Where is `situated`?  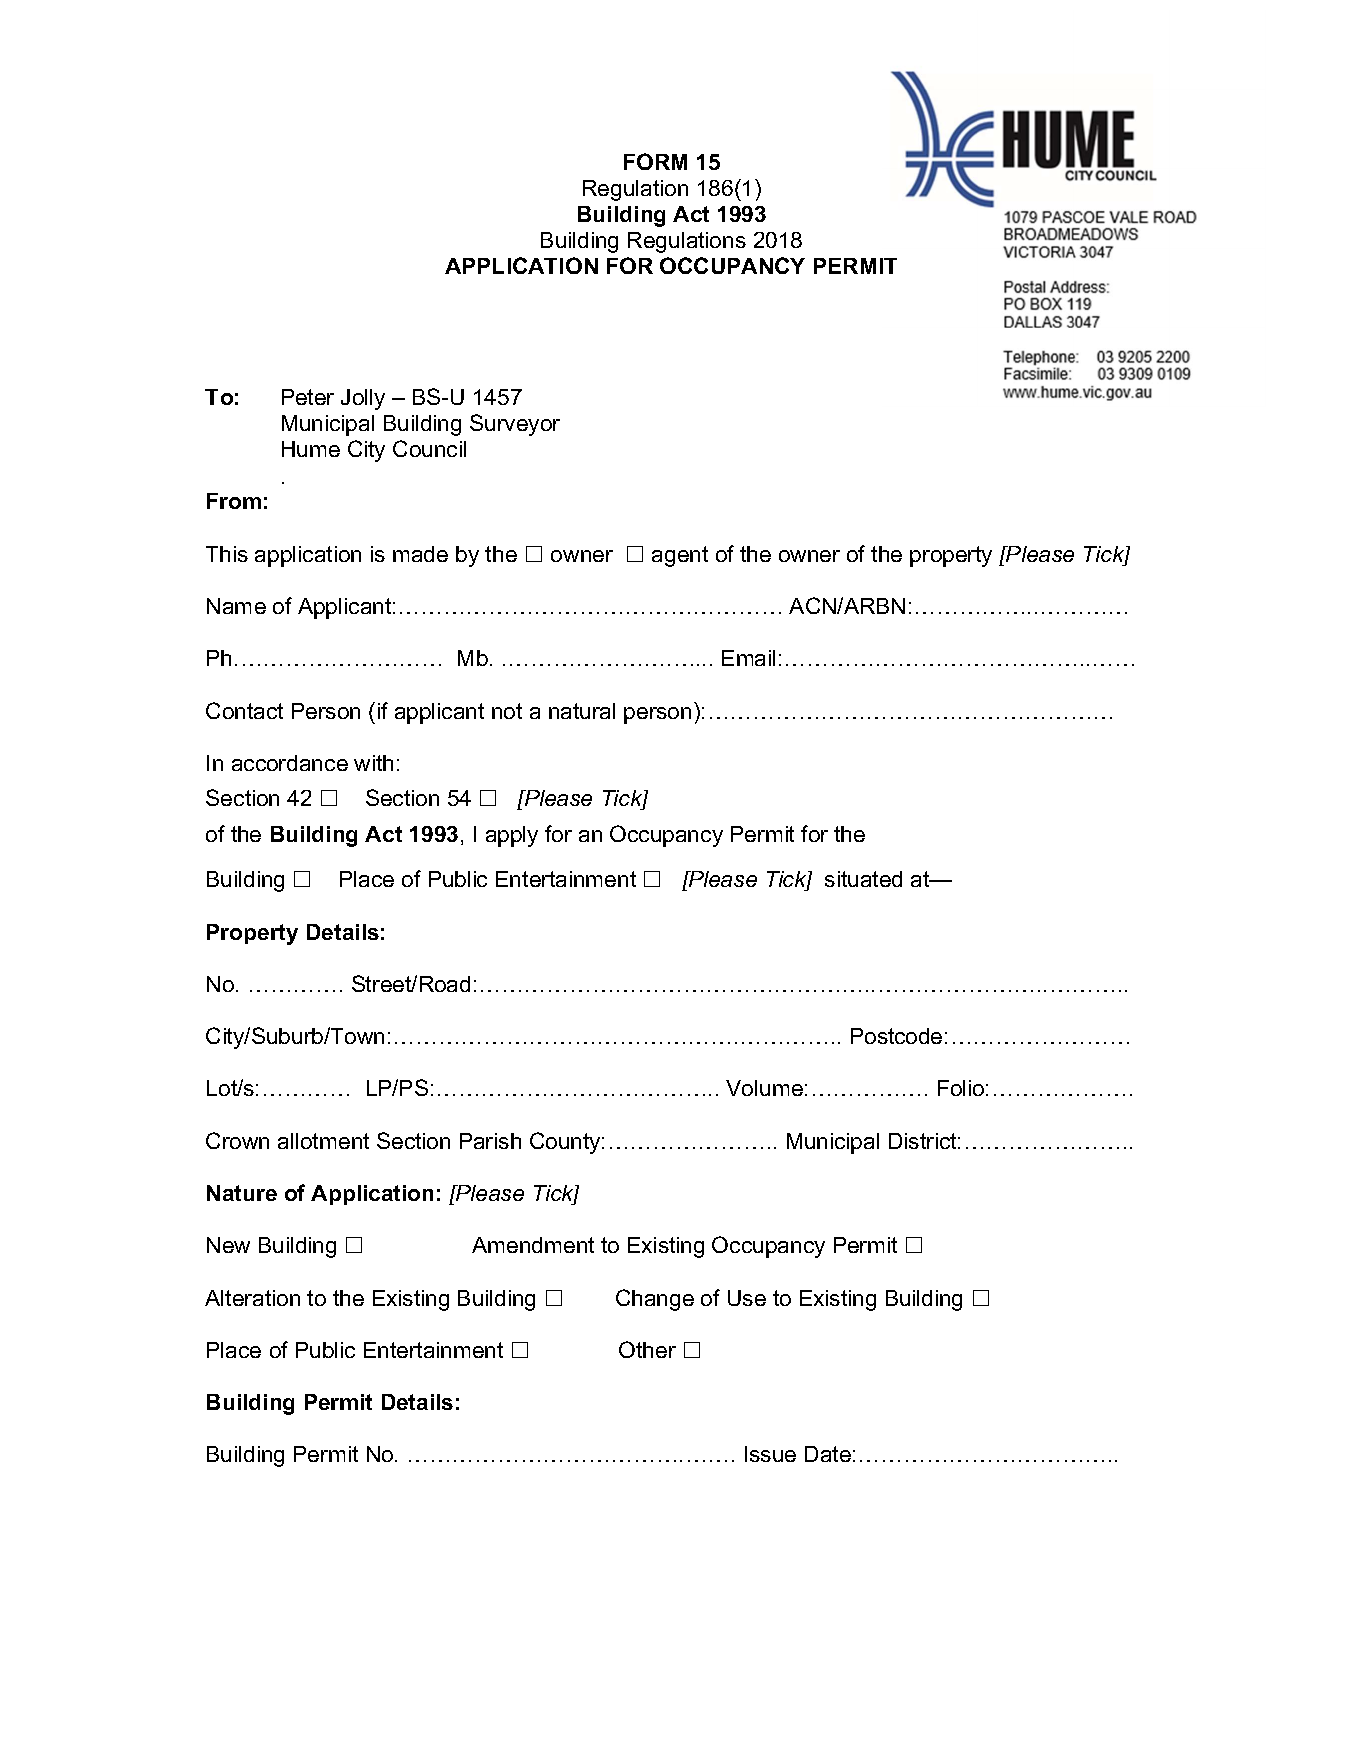
situated is located at coordinates (863, 879).
